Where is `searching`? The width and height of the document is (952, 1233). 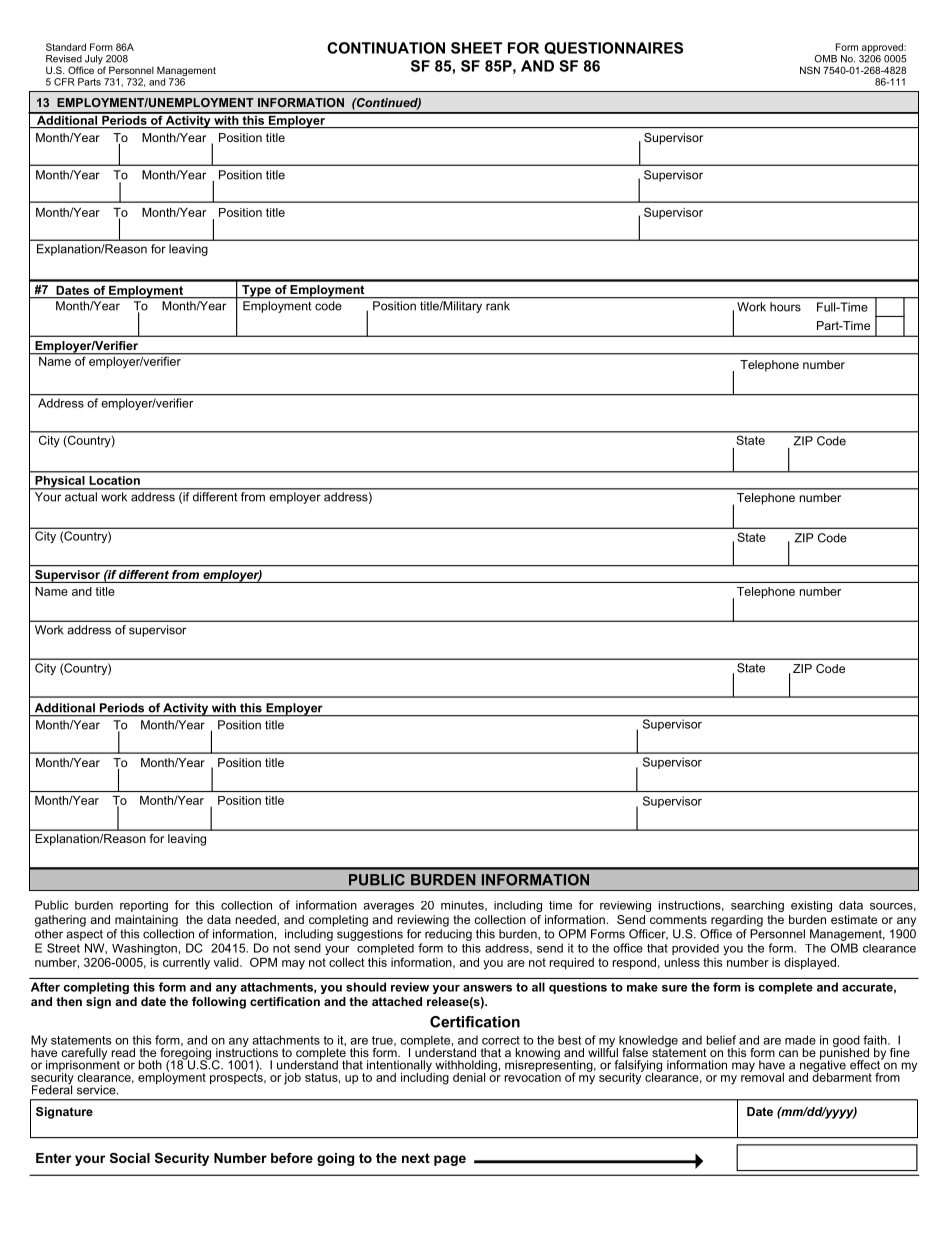 searching is located at coordinates (757, 906).
